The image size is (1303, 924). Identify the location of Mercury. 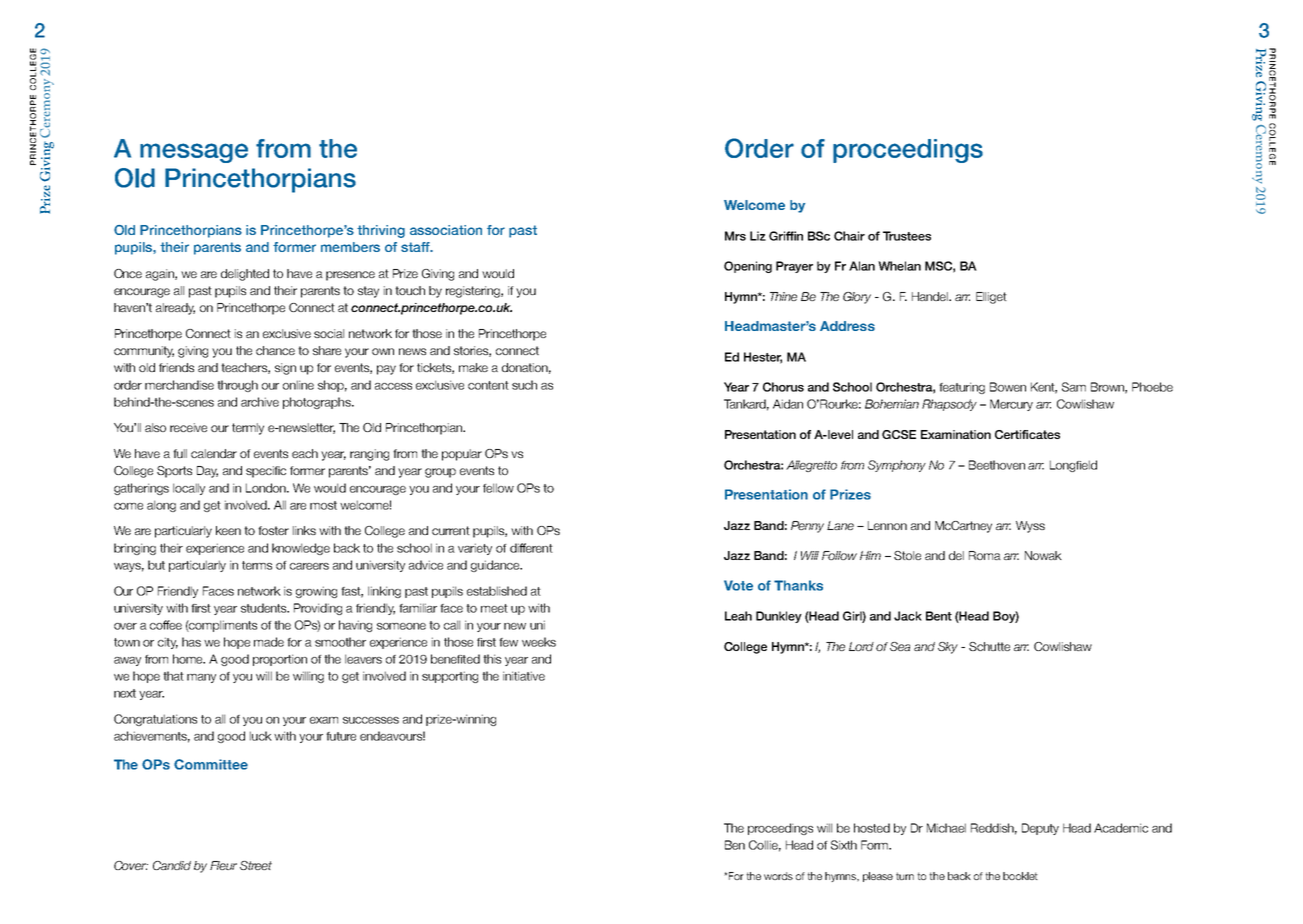
(1011, 405).
